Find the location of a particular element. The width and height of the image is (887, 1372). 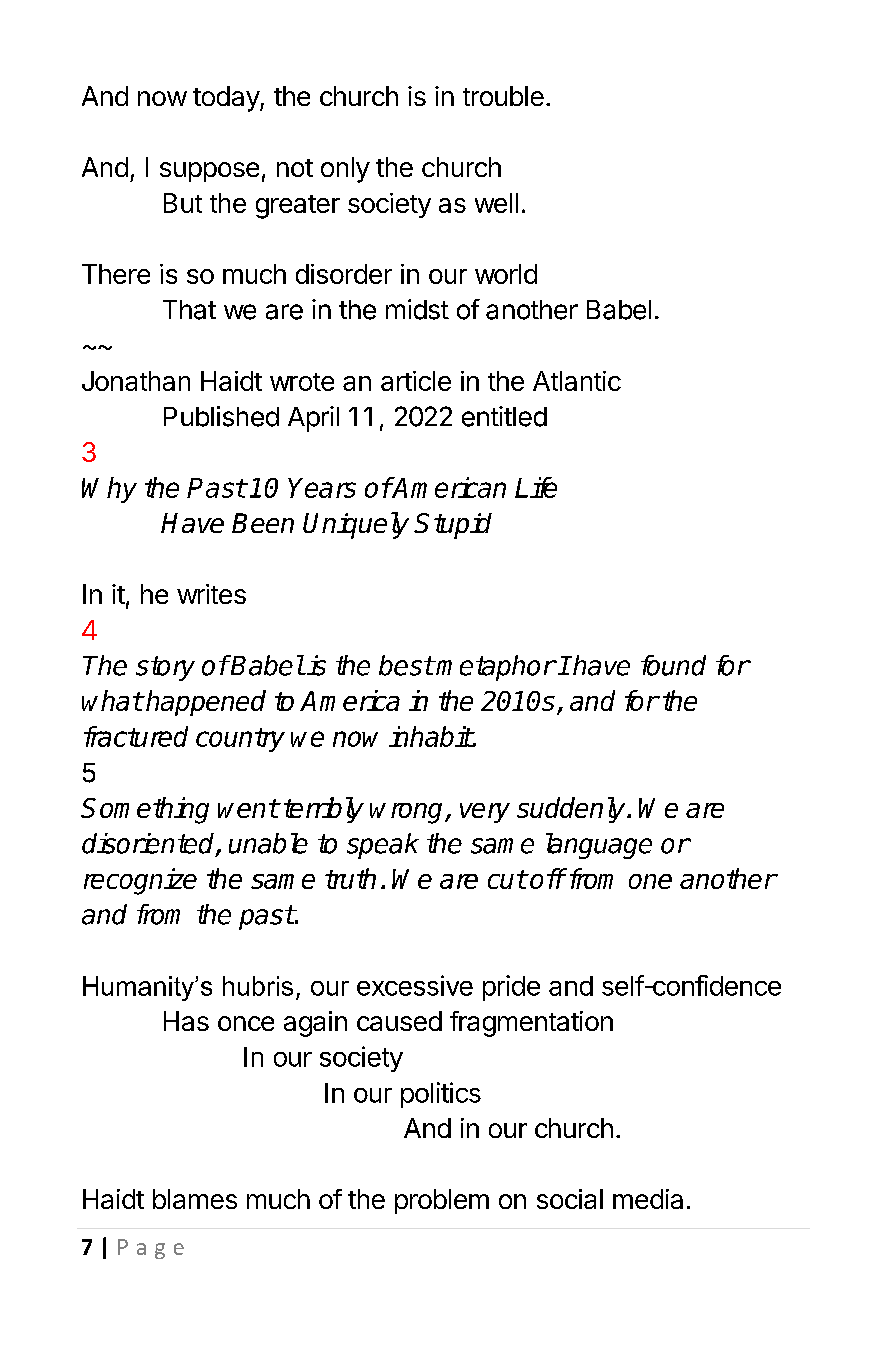

Atlantic is located at coordinates (577, 381).
